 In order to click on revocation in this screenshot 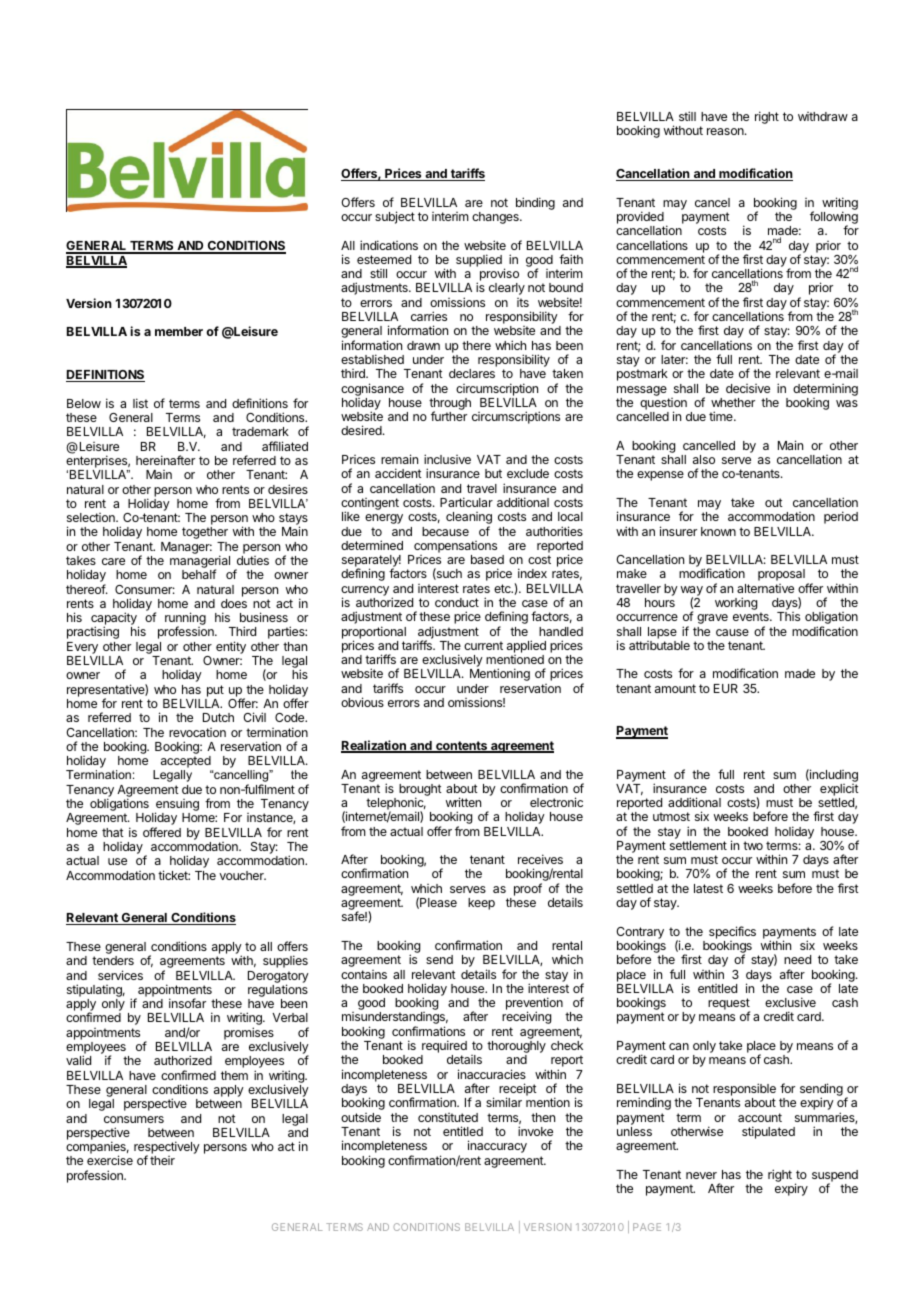, I will do `click(197, 732)`.
